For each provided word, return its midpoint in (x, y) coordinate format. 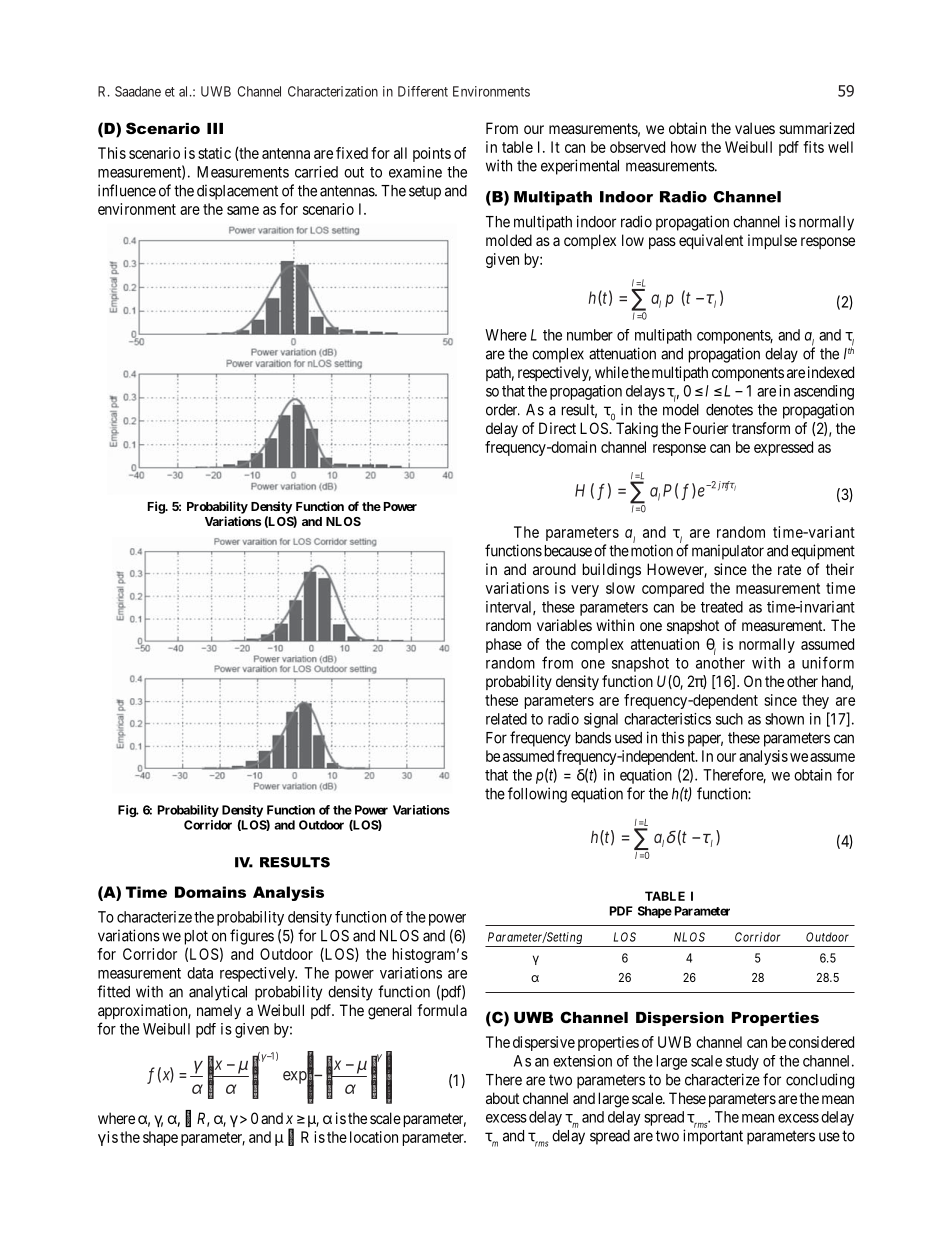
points (432, 154)
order (503, 410)
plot (196, 937)
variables (564, 625)
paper (705, 740)
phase (504, 645)
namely (219, 1011)
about (502, 1098)
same (243, 210)
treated (722, 607)
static (214, 153)
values (755, 128)
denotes (729, 410)
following (537, 795)
